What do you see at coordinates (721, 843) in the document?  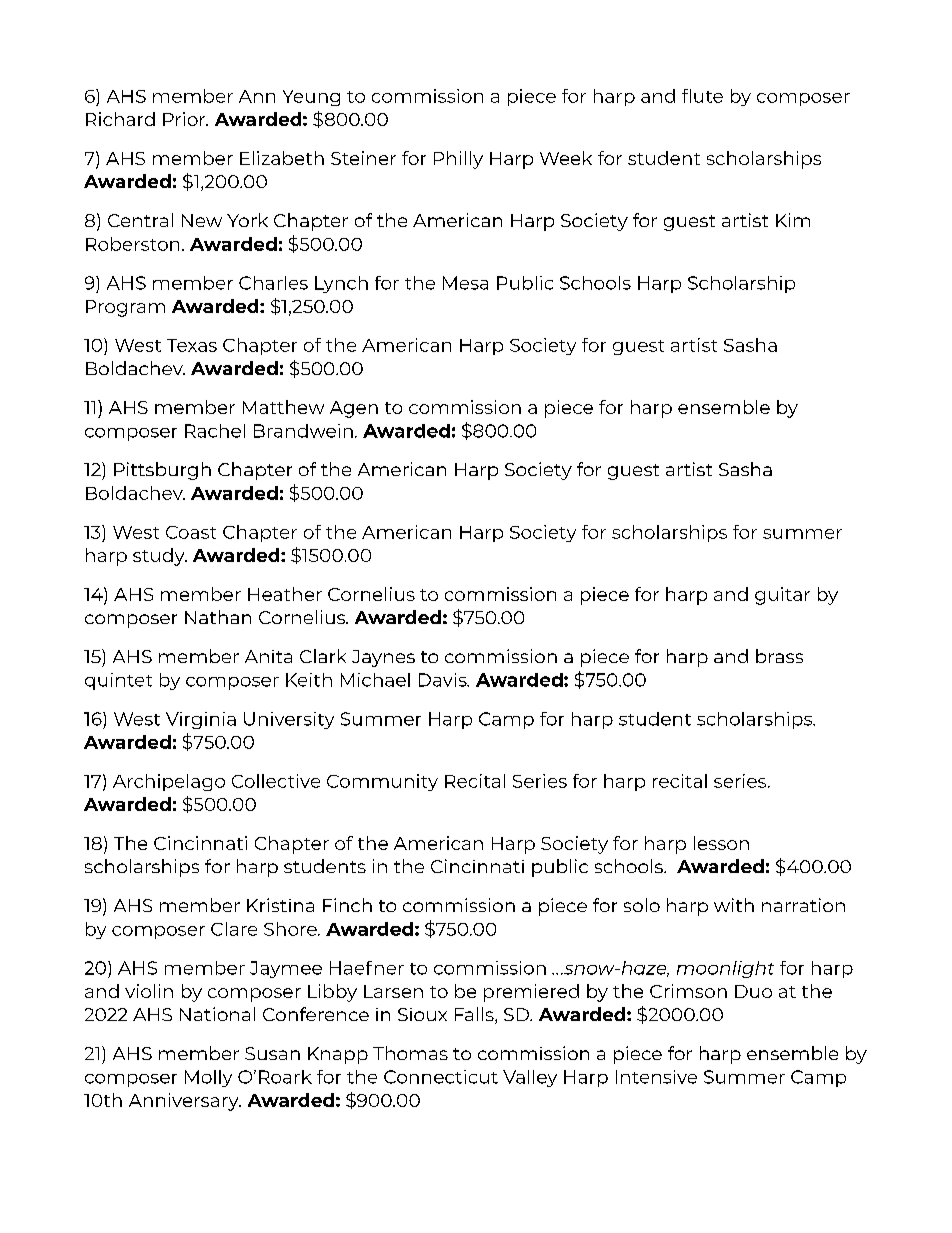 I see `lesson` at bounding box center [721, 843].
